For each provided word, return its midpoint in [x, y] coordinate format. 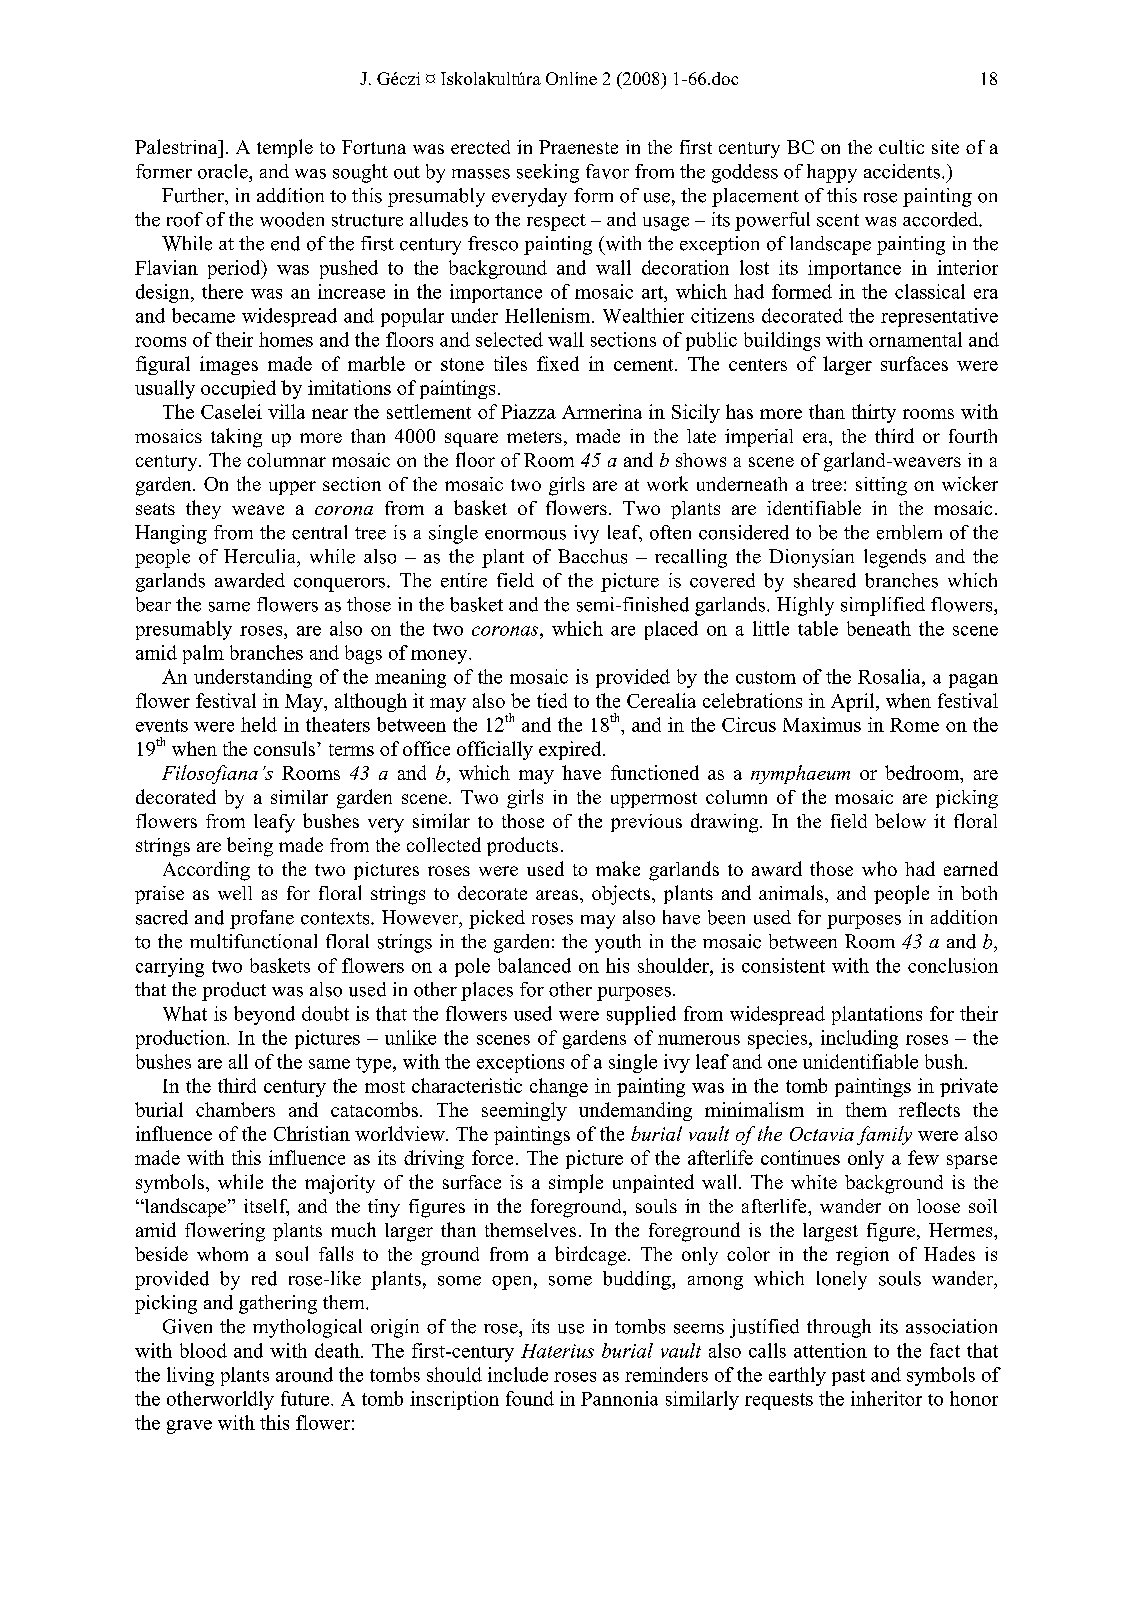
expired [571, 750]
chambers [235, 1109]
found [530, 1398]
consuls [284, 748]
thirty [874, 413]
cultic [901, 147]
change [559, 1087]
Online [571, 78]
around [304, 1374]
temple [285, 148]
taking [236, 438]
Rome [914, 725]
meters [534, 437]
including [859, 1039]
